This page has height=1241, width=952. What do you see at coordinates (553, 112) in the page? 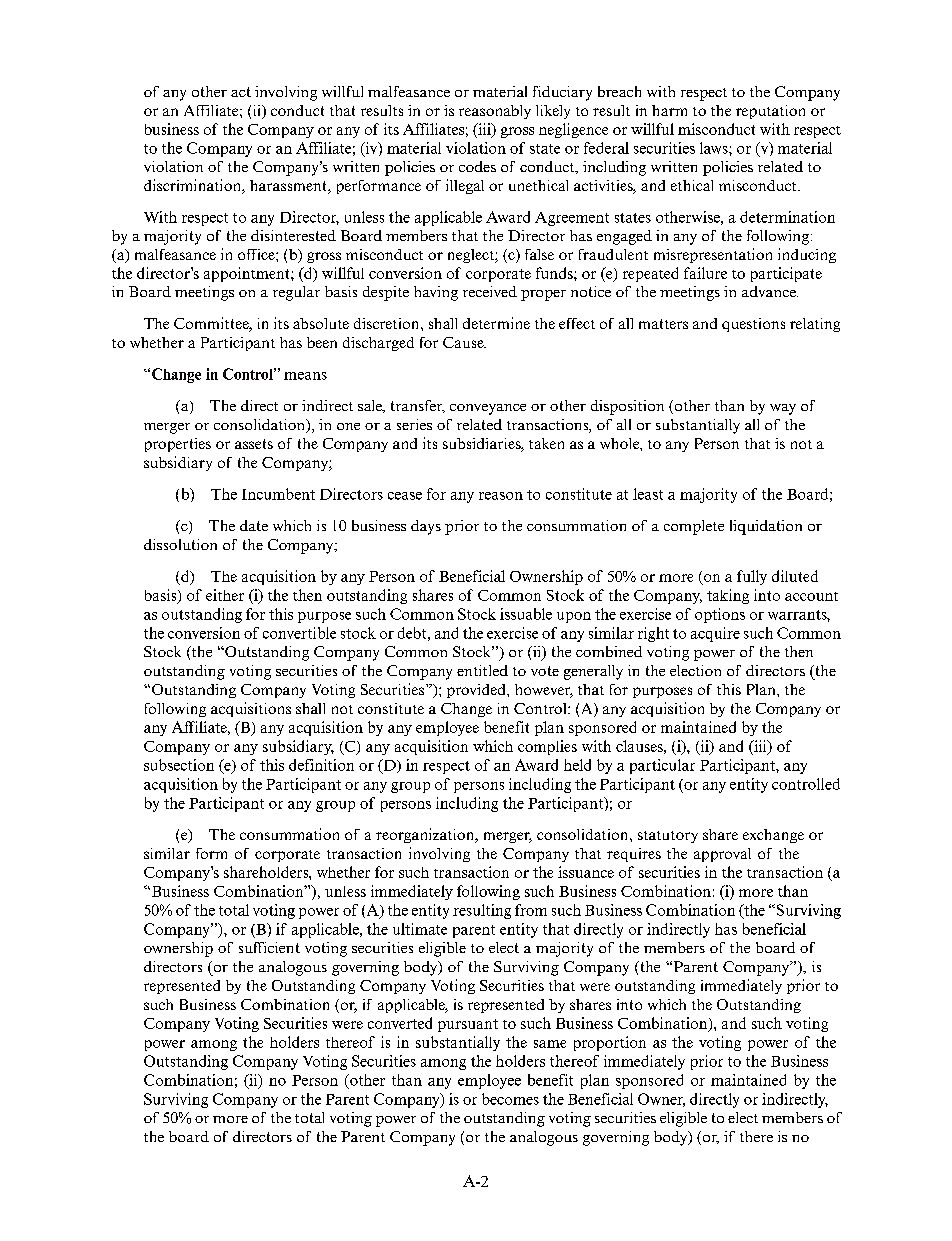
I see `likely` at bounding box center [553, 112].
